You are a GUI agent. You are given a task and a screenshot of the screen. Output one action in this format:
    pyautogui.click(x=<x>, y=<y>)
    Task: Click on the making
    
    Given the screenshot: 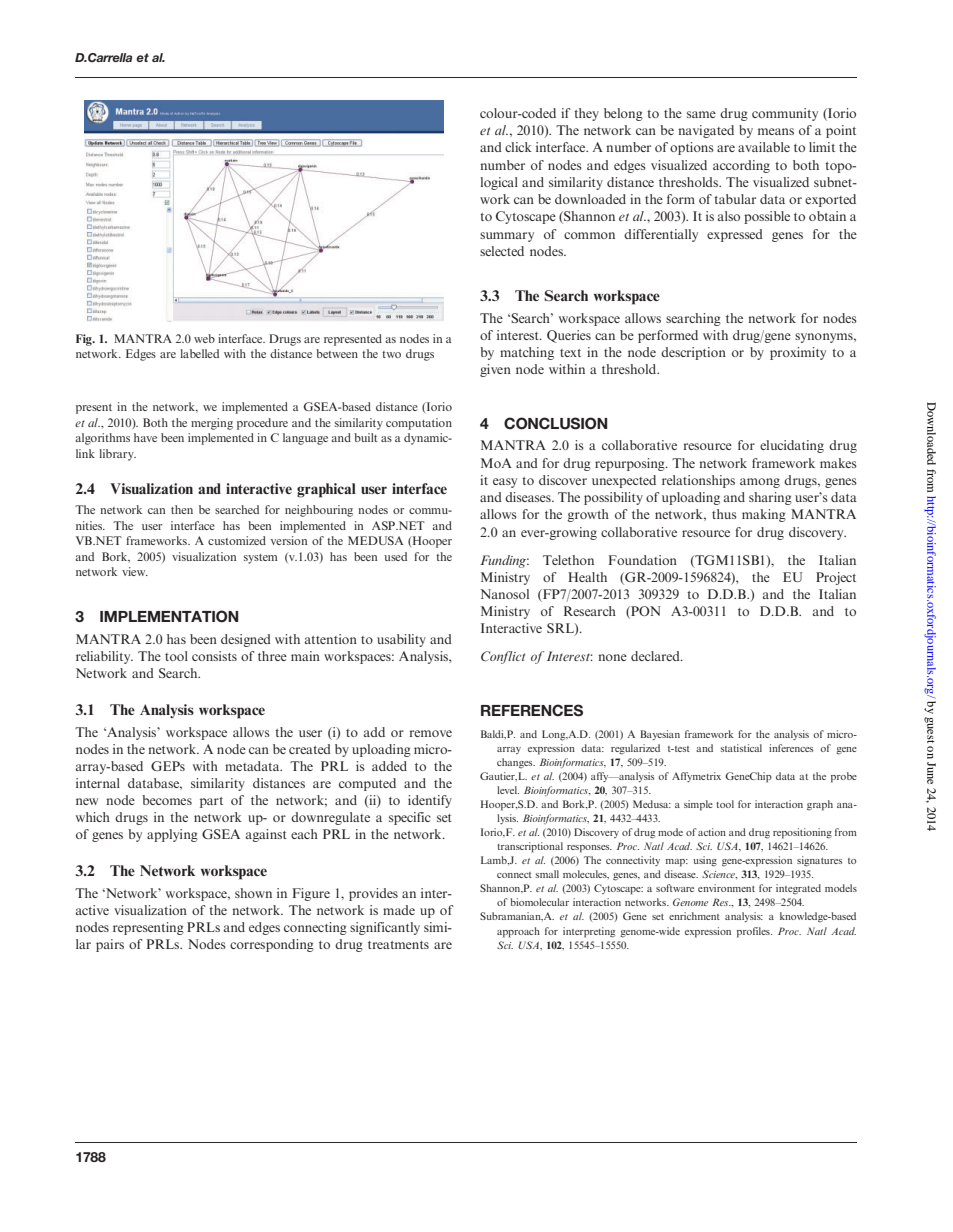 What is the action you would take?
    pyautogui.click(x=764, y=515)
